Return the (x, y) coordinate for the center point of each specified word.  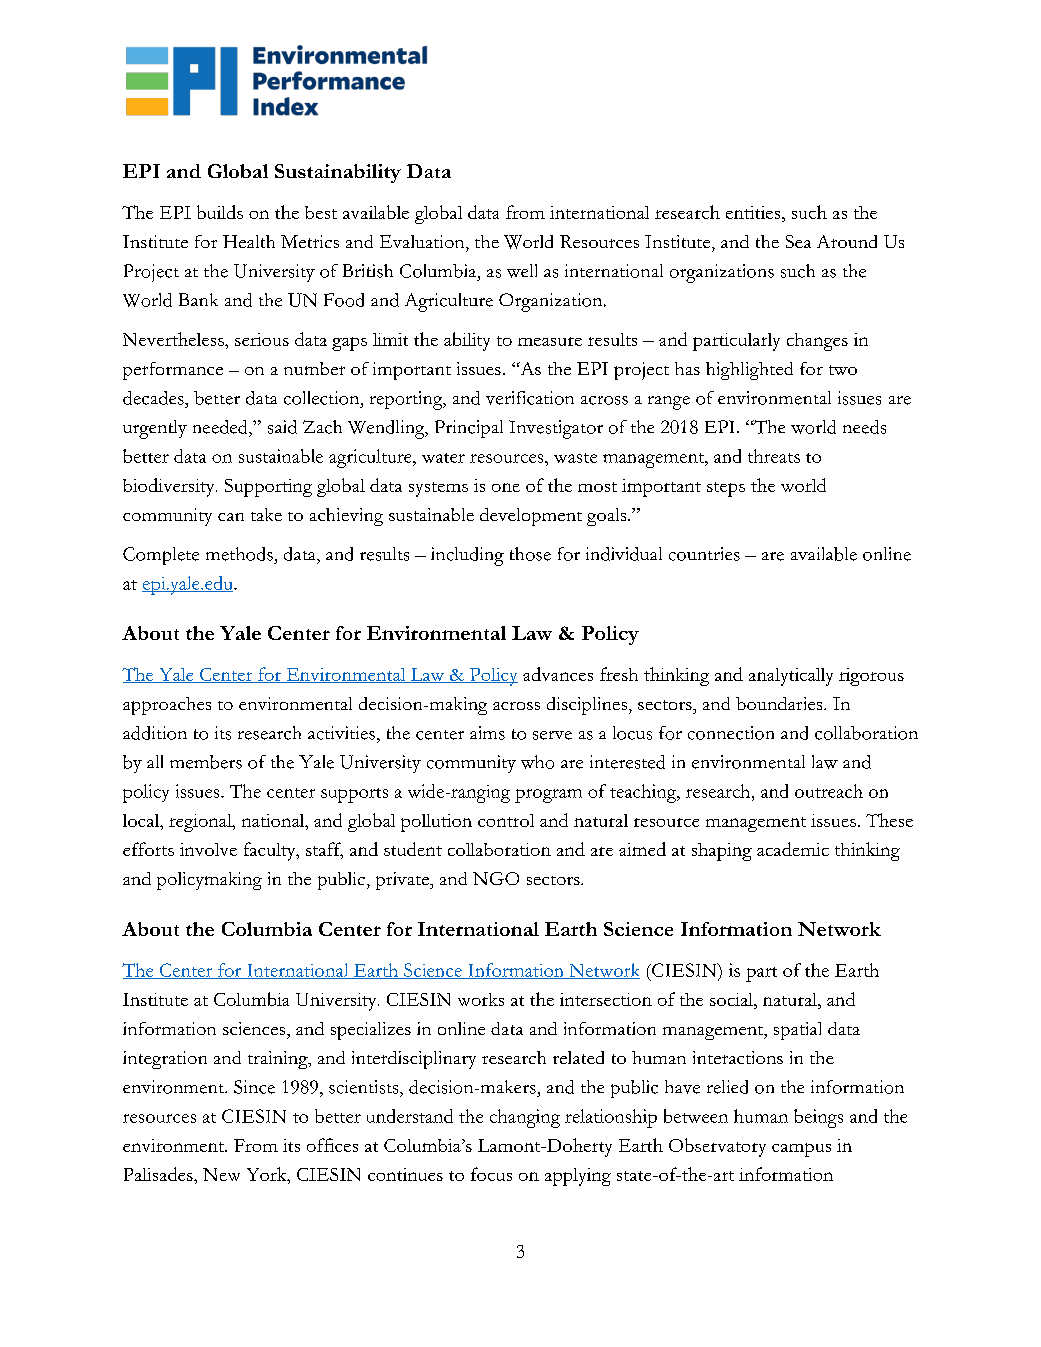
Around (847, 241)
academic (793, 849)
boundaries (780, 703)
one (506, 487)
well (522, 271)
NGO (496, 878)
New (221, 1174)
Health (249, 241)
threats (774, 456)
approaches (167, 706)
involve (208, 849)
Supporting (268, 488)
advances (558, 674)
